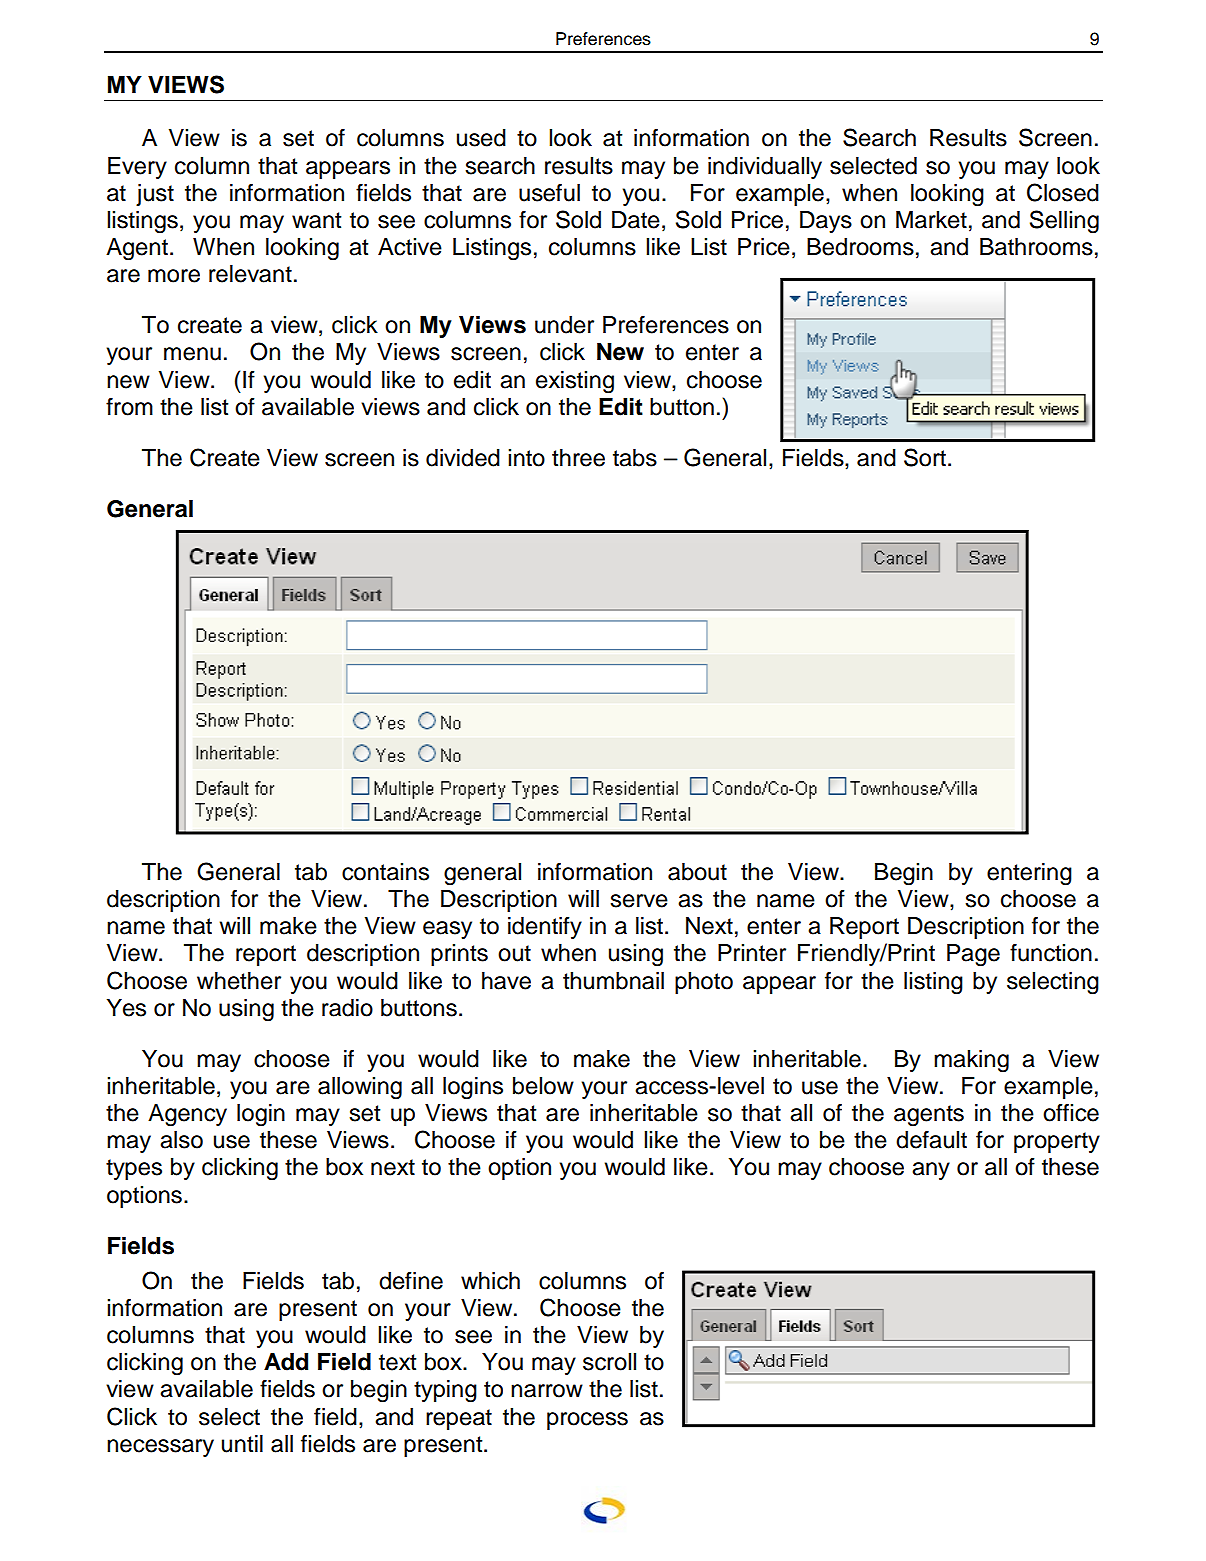 This document has height=1561, width=1206. What do you see at coordinates (578, 458) in the document?
I see `three` at bounding box center [578, 458].
